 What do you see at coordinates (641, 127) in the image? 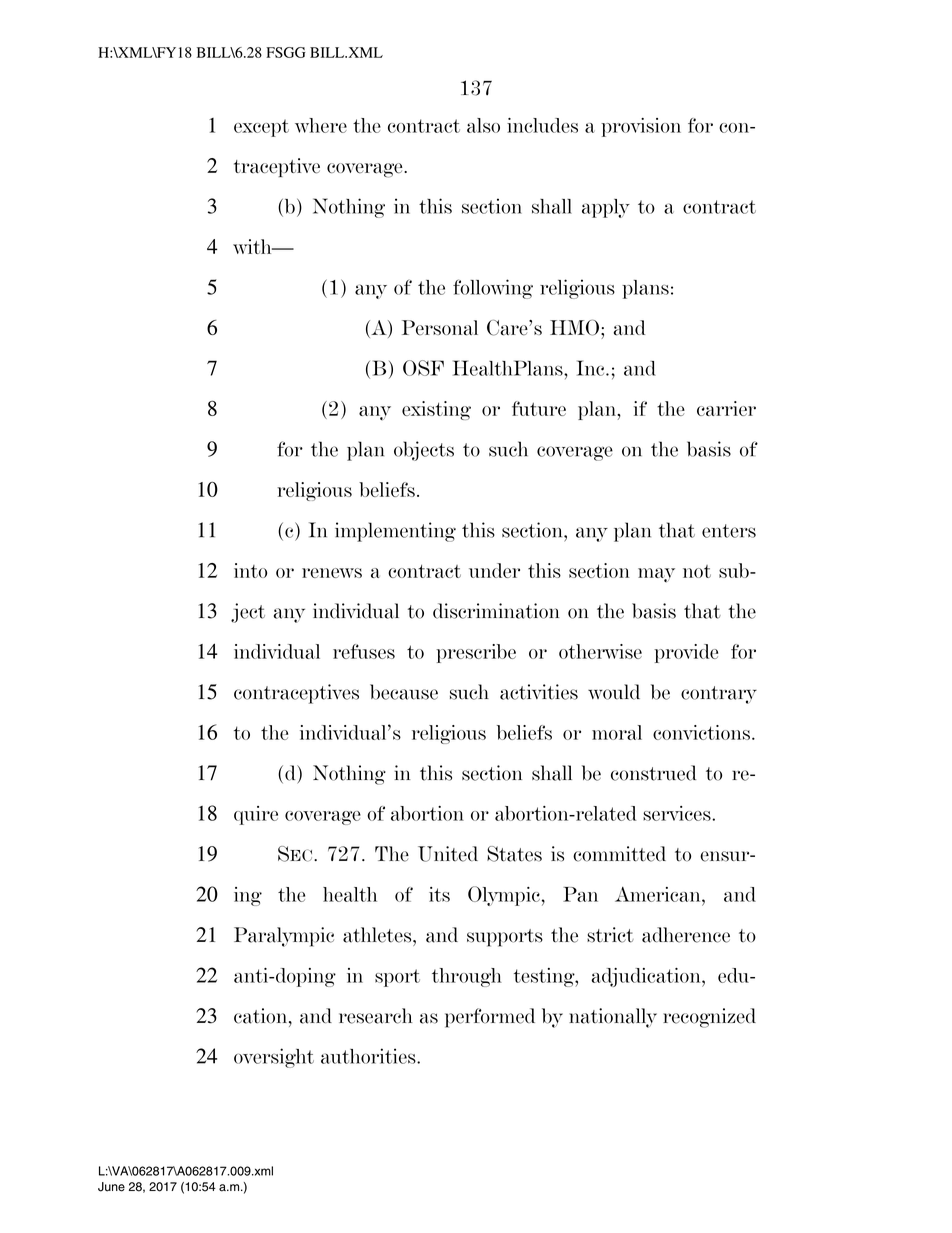
I see `provision` at bounding box center [641, 127].
